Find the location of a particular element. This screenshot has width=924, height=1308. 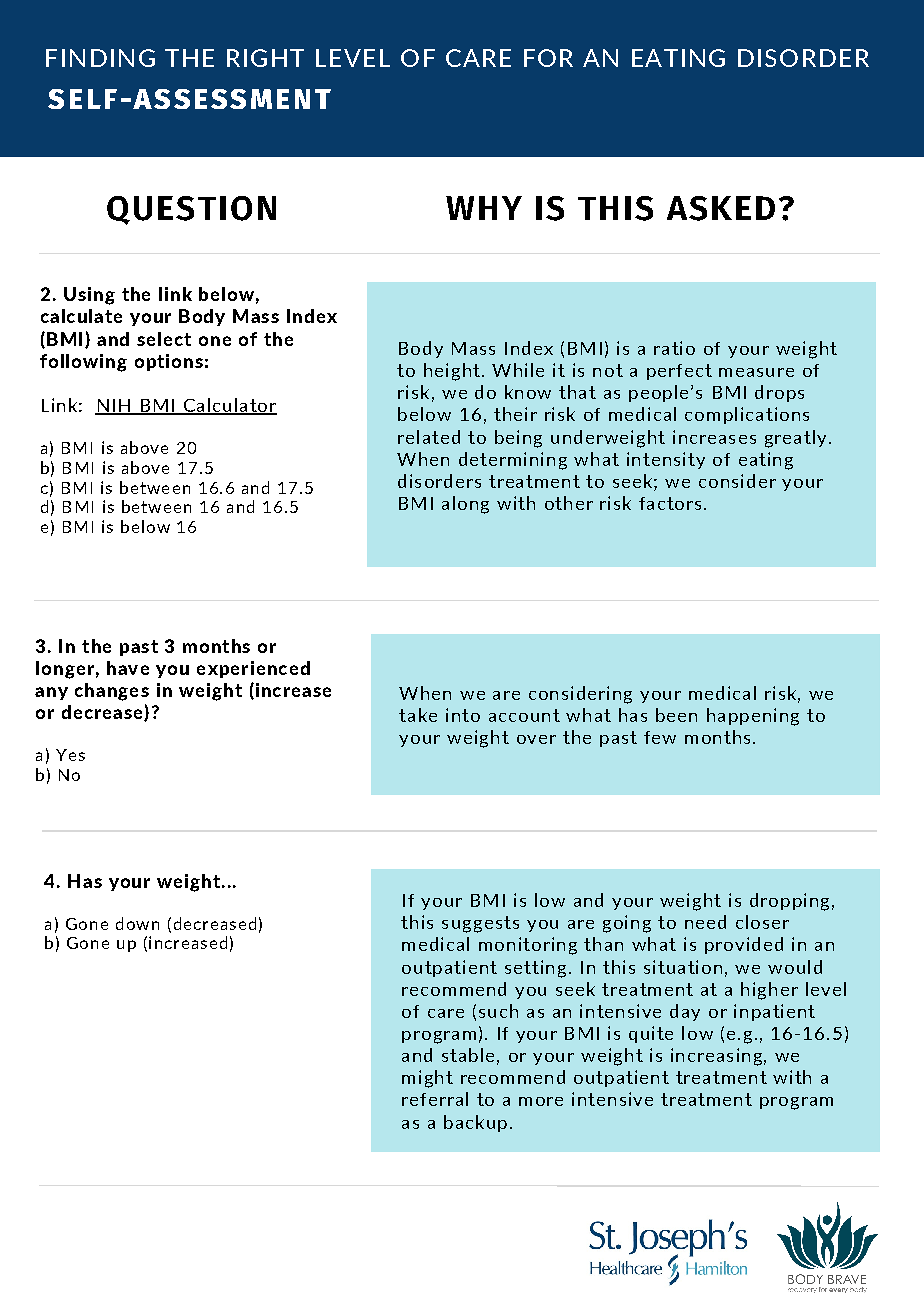

FINDING is located at coordinates (100, 58).
